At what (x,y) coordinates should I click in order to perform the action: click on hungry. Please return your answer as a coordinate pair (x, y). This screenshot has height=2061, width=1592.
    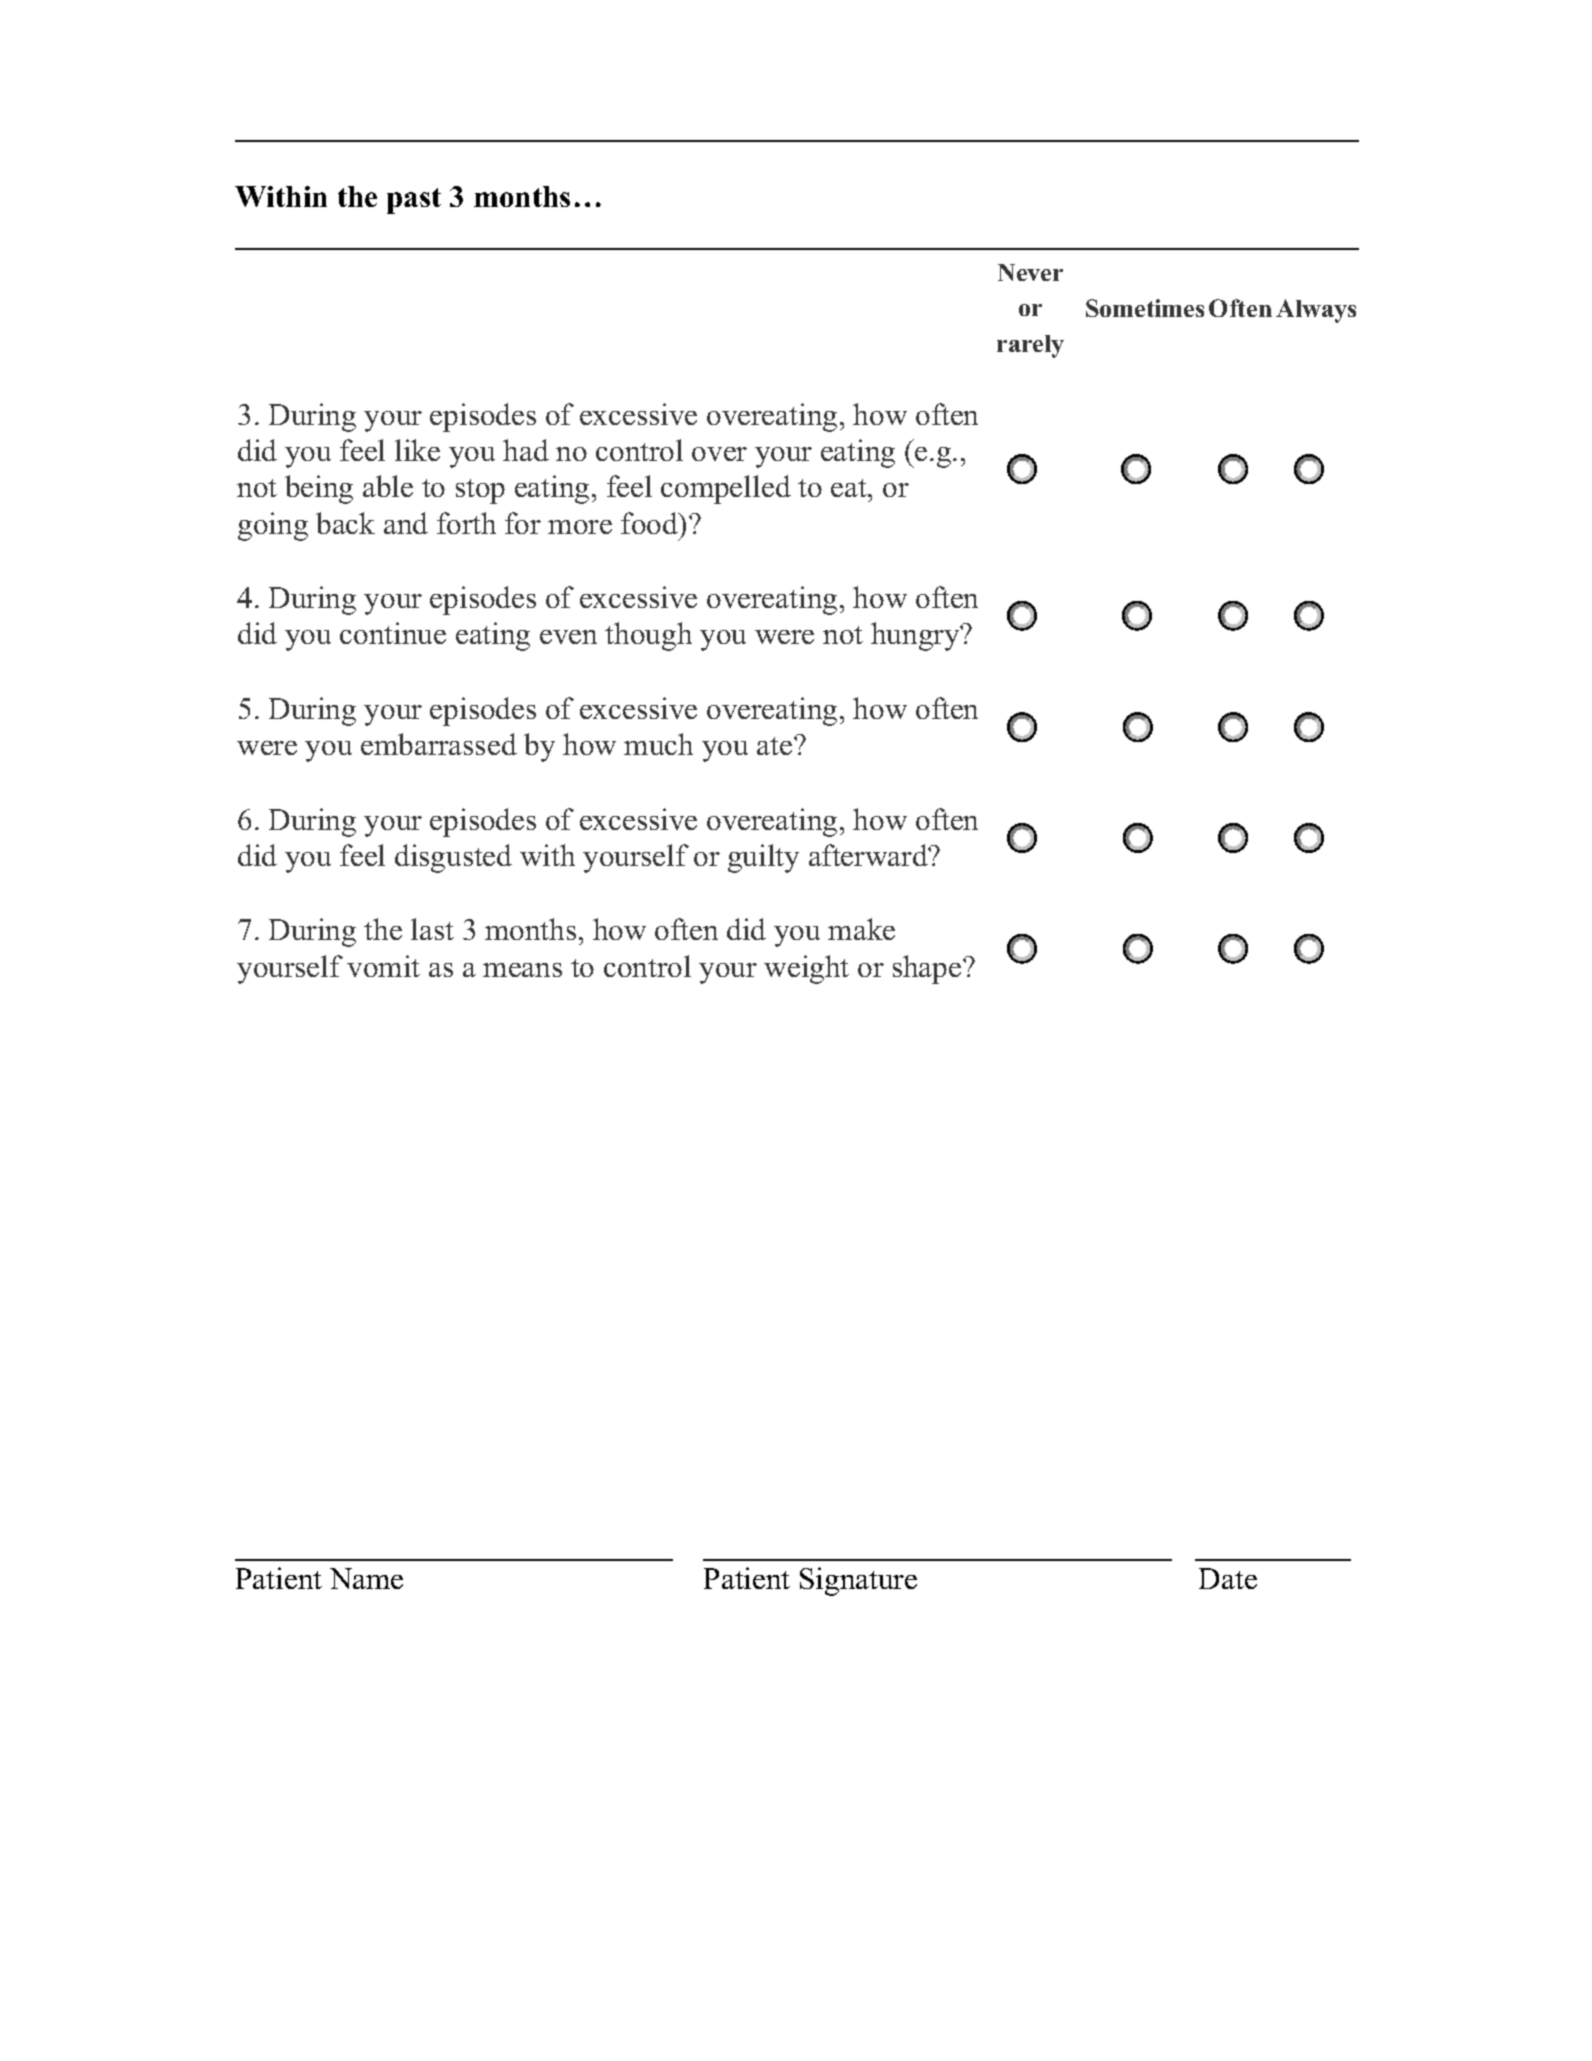
    Looking at the image, I should click on (916, 636).
